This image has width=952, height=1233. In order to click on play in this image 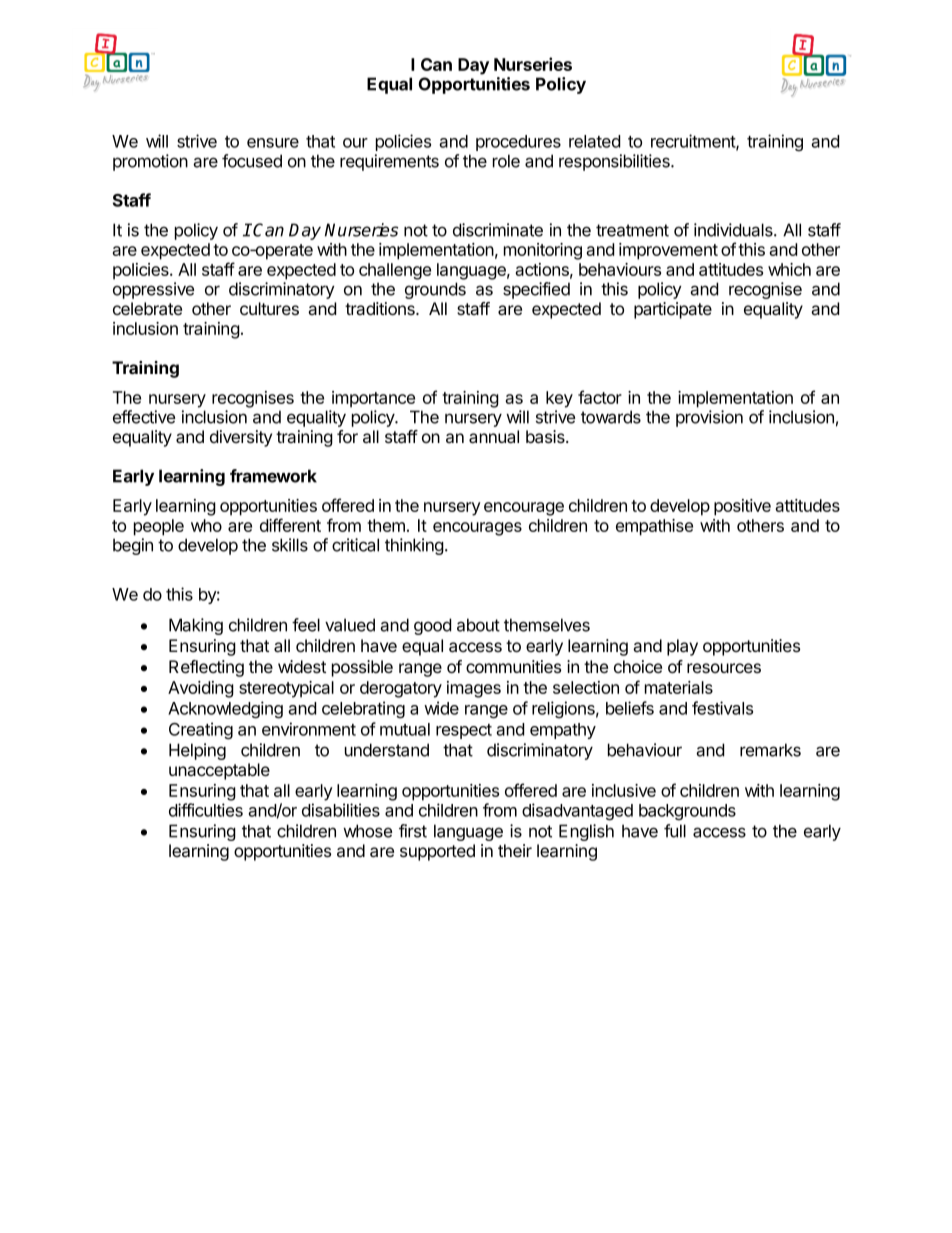, I will do `click(682, 647)`.
